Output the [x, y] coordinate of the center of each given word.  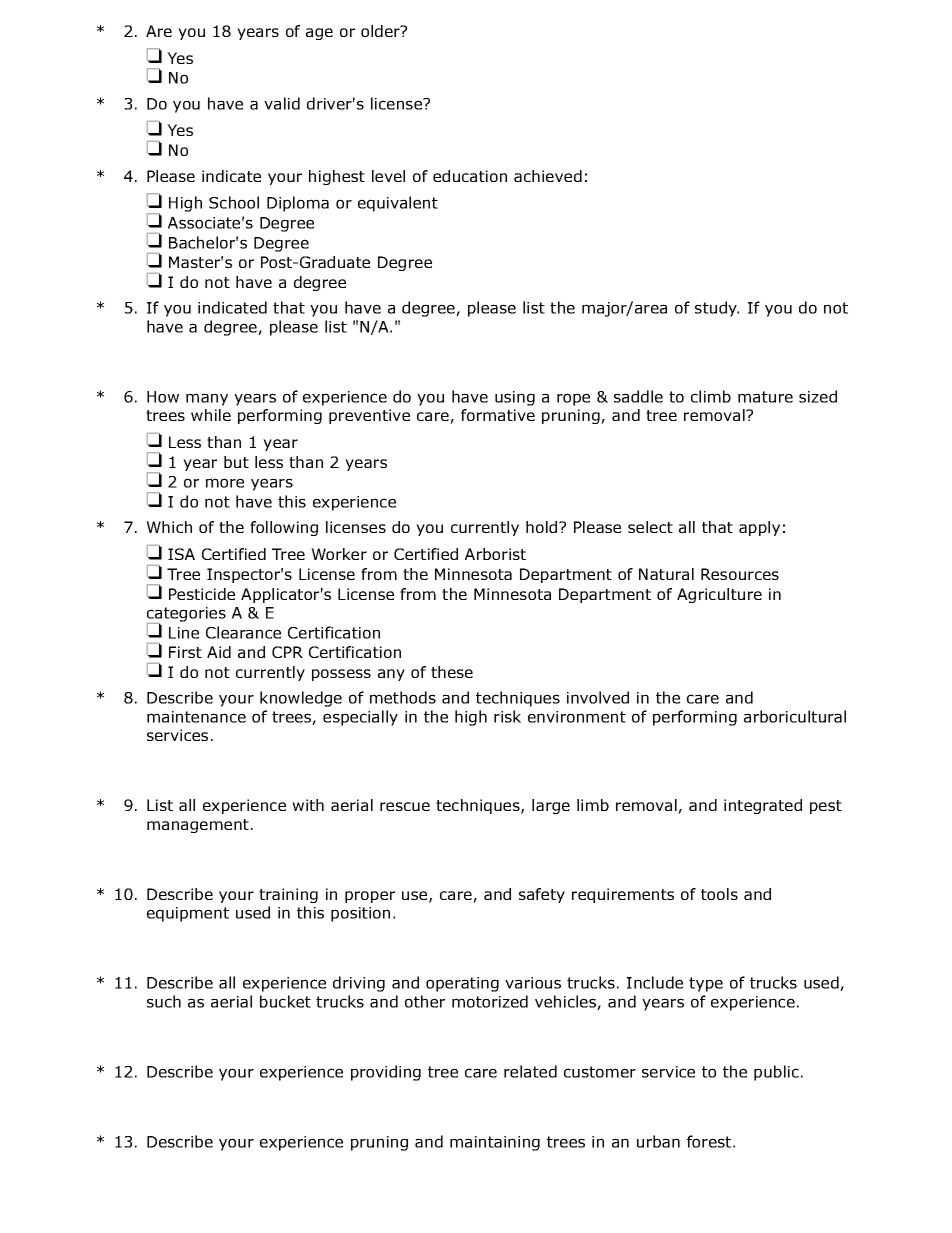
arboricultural [795, 716]
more [225, 483]
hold [541, 527]
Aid [219, 652]
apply [759, 528]
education [470, 176]
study [717, 309]
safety [542, 895]
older [381, 31]
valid [282, 103]
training [288, 895]
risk [507, 716]
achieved [548, 176]
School [234, 202]
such [164, 1001]
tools [719, 894]
